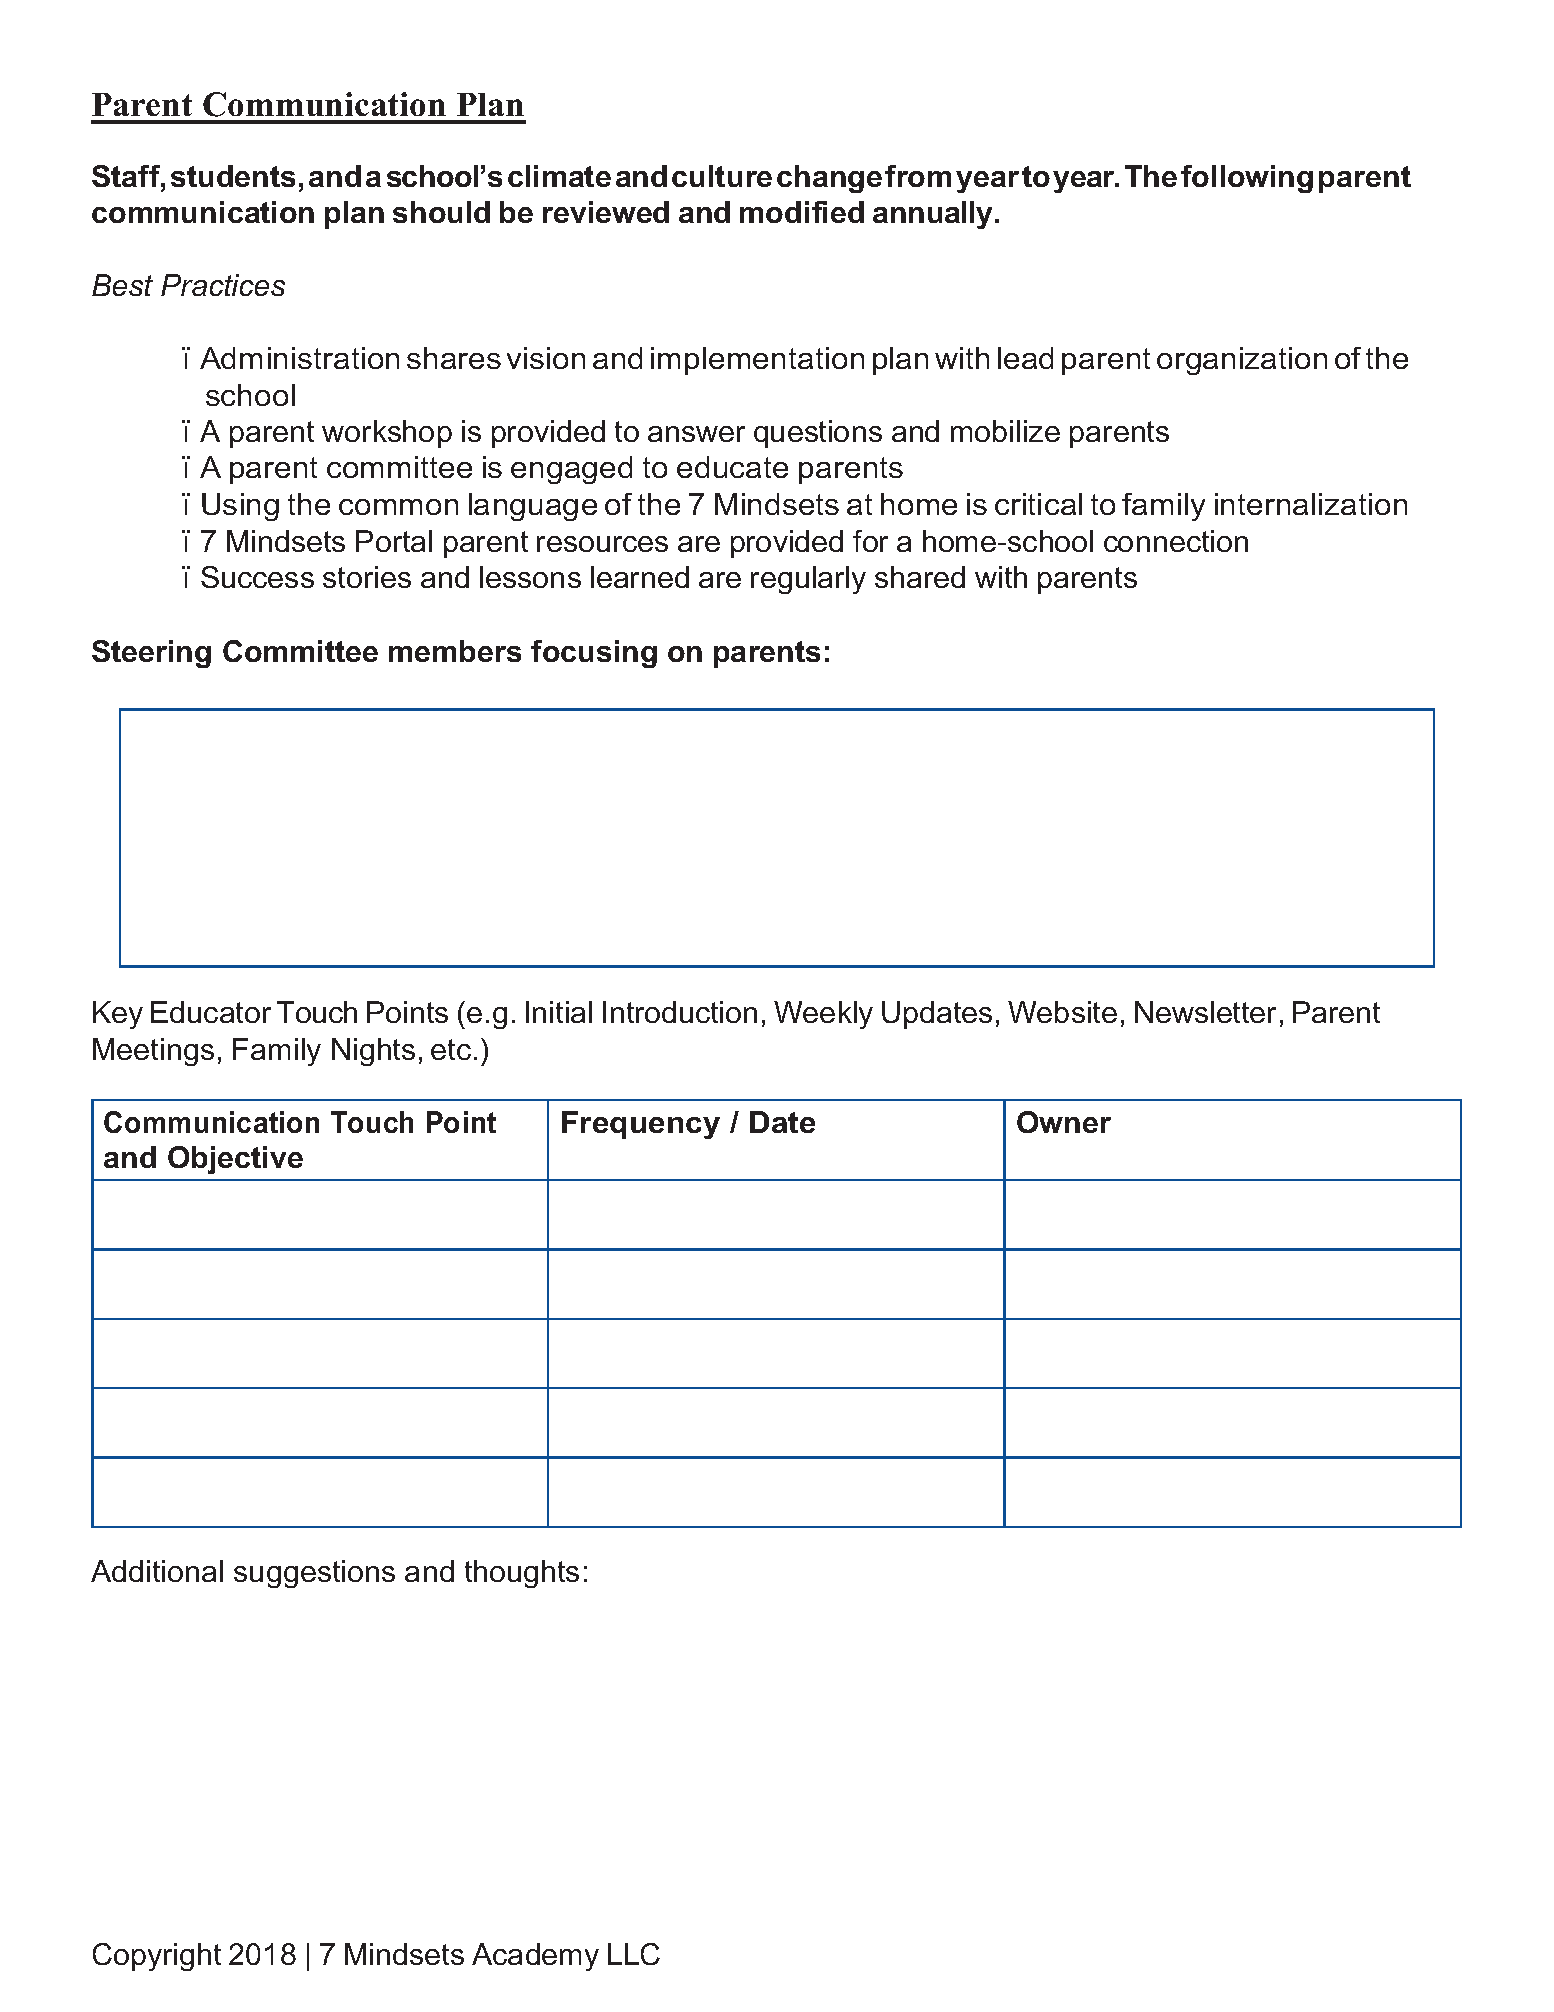  I want to click on modified, so click(802, 212).
